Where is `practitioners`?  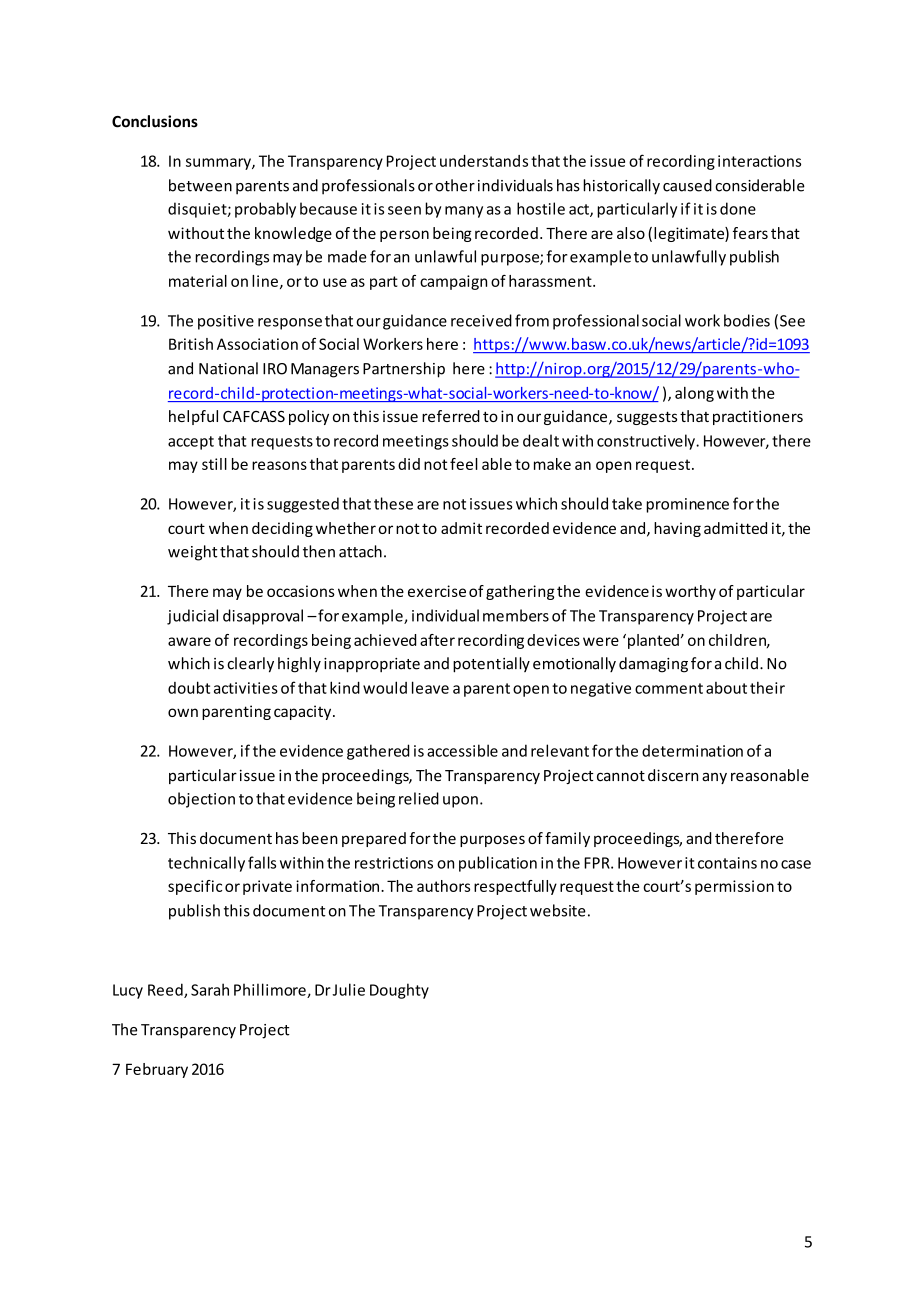
practitioners is located at coordinates (758, 417).
